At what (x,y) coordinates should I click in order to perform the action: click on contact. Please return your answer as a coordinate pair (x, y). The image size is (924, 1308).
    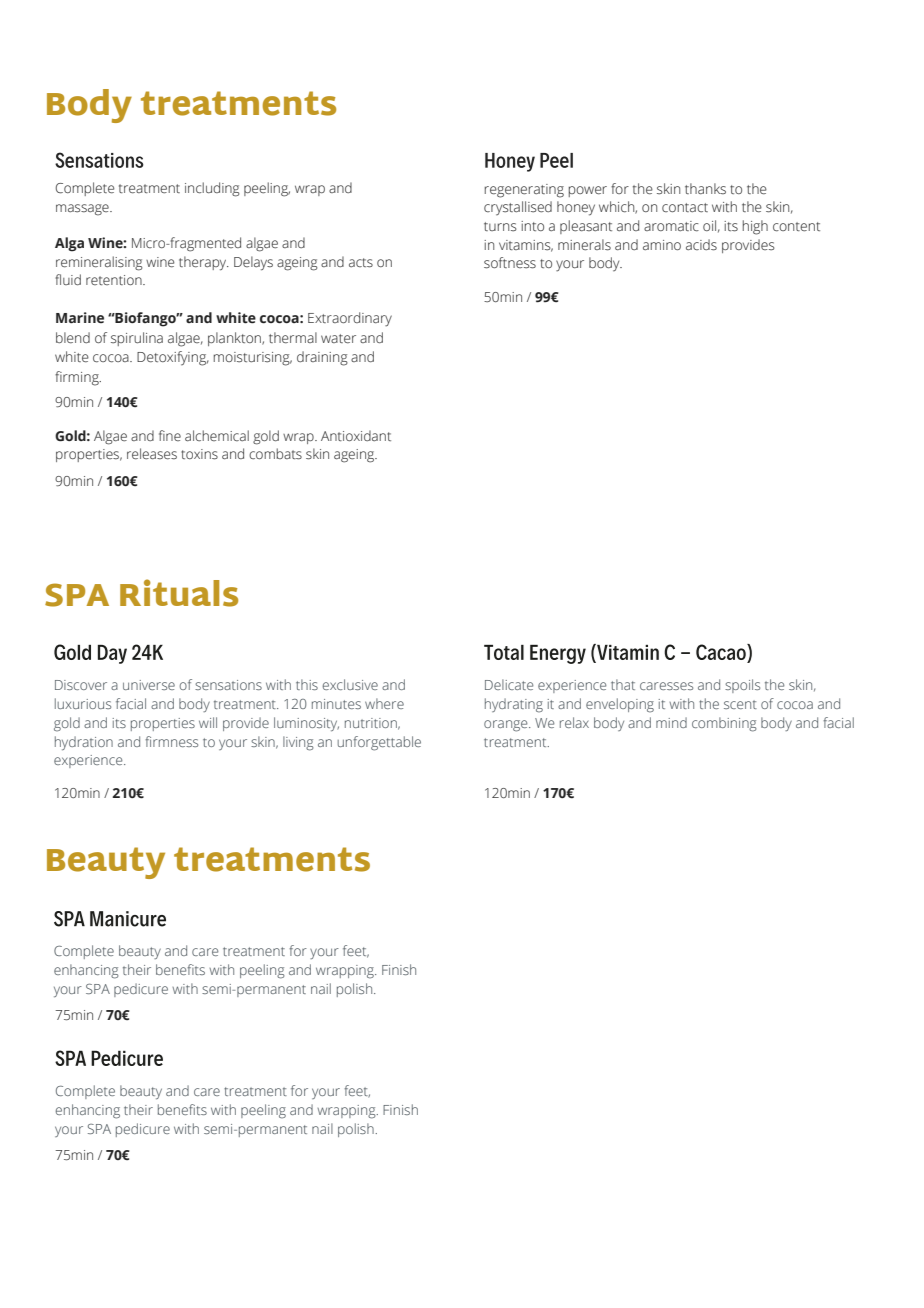
    Looking at the image, I should click on (685, 208).
